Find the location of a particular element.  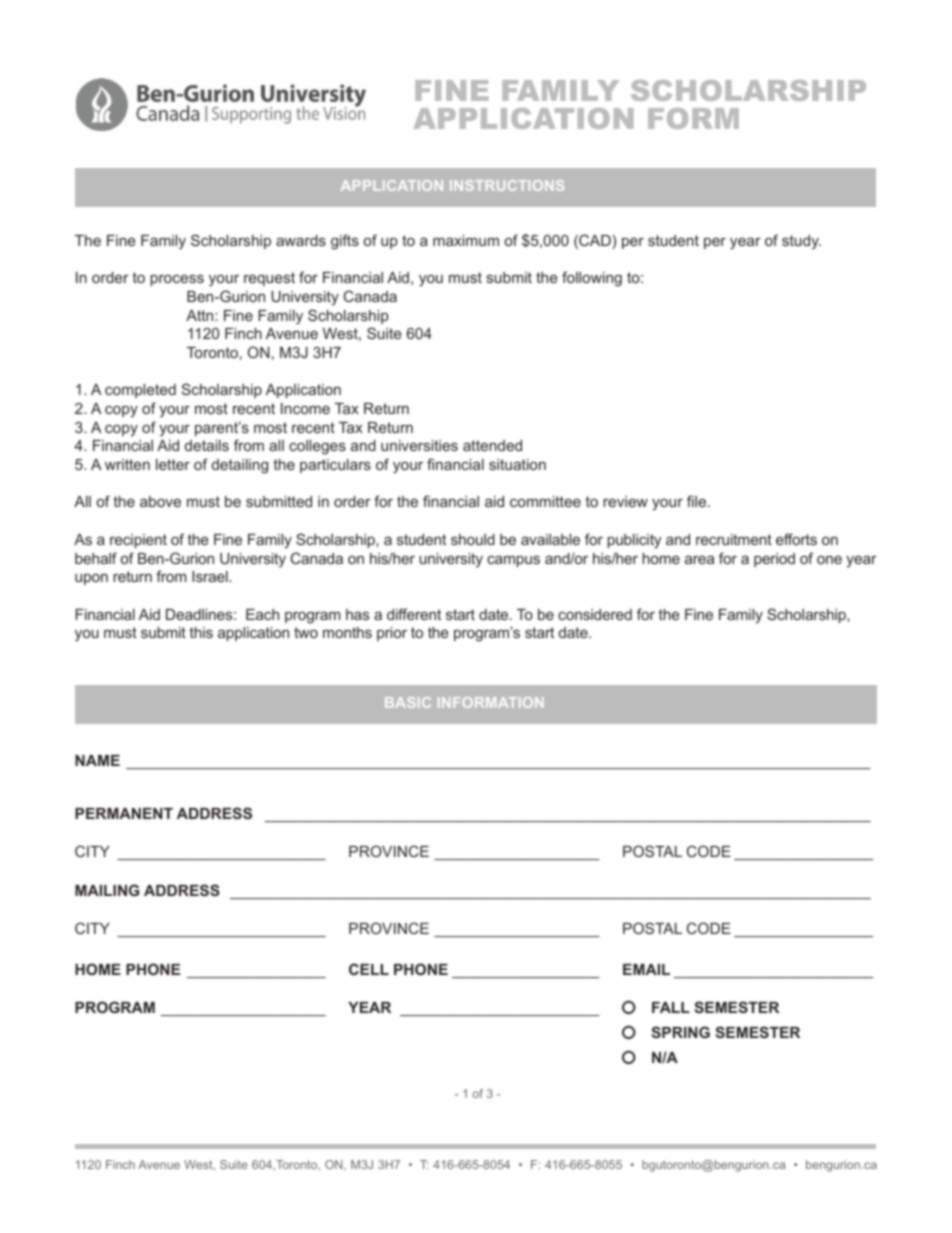

BASIC is located at coordinates (408, 702).
